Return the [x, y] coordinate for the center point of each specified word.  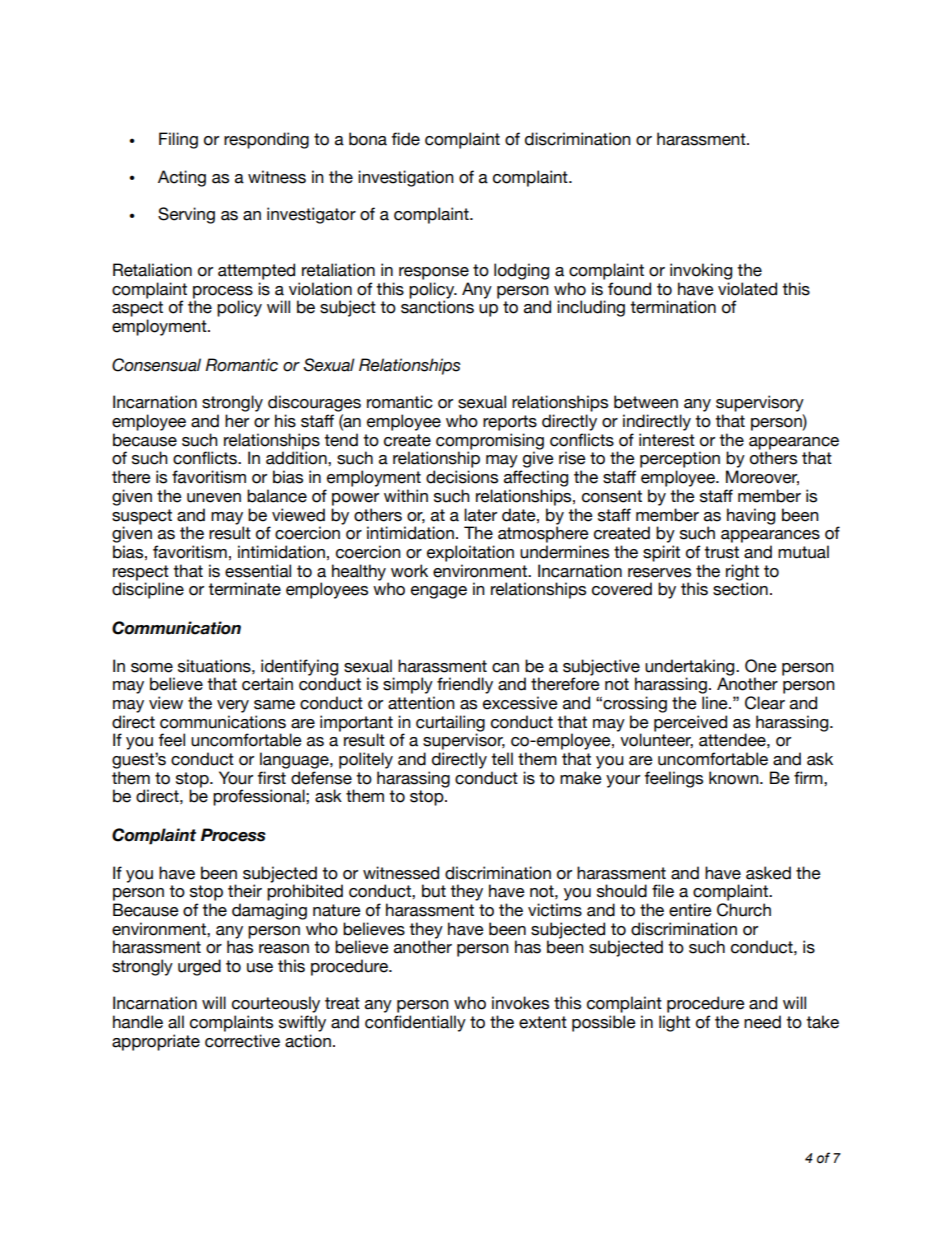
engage [439, 592]
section [740, 589]
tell [502, 759]
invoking [701, 271]
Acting [182, 178]
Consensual [156, 365]
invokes [520, 1003]
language [295, 760]
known [735, 778]
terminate [244, 589]
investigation [406, 178]
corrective [242, 1041]
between [646, 402]
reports [510, 423]
